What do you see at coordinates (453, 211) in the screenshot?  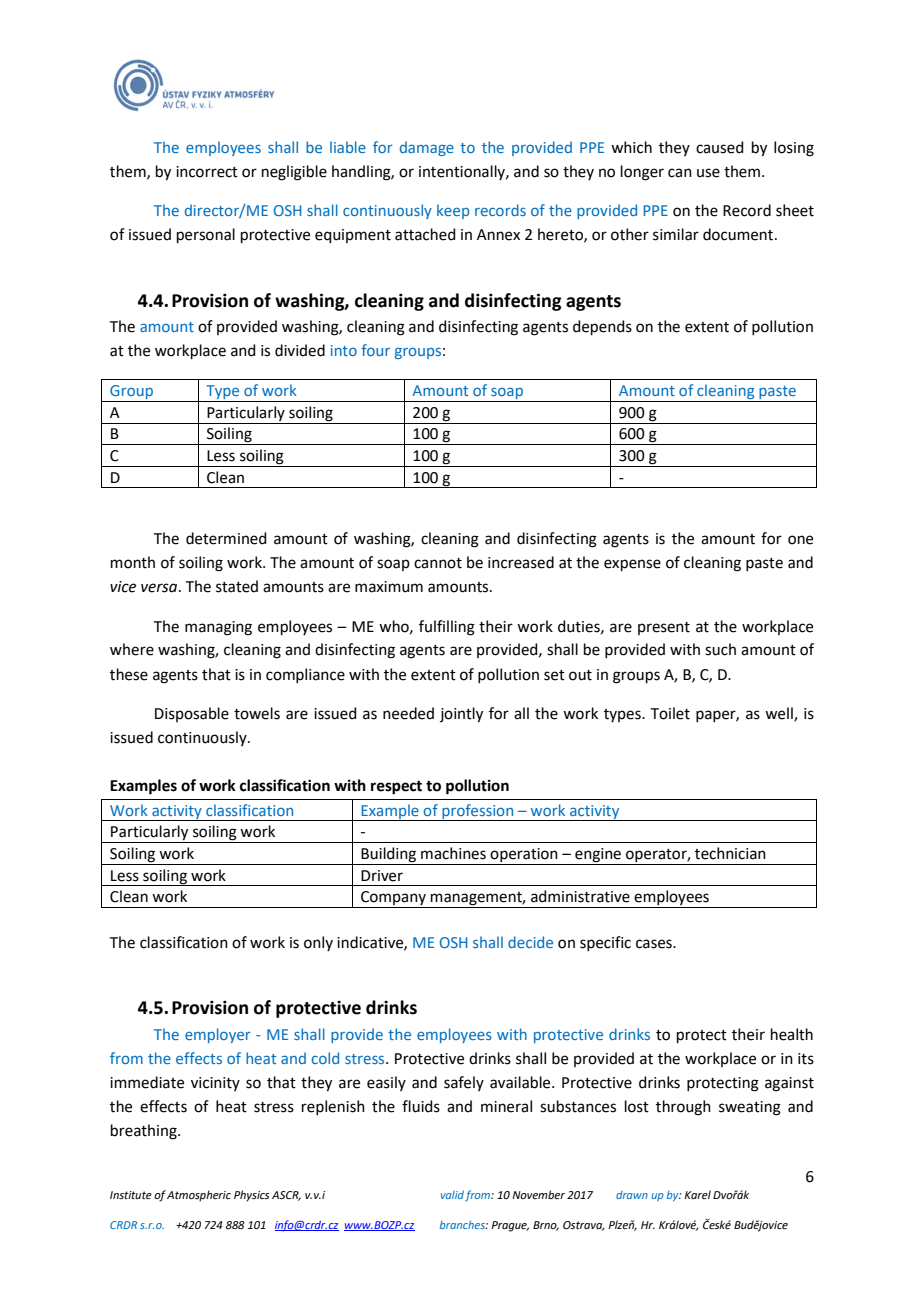 I see `keep` at bounding box center [453, 211].
